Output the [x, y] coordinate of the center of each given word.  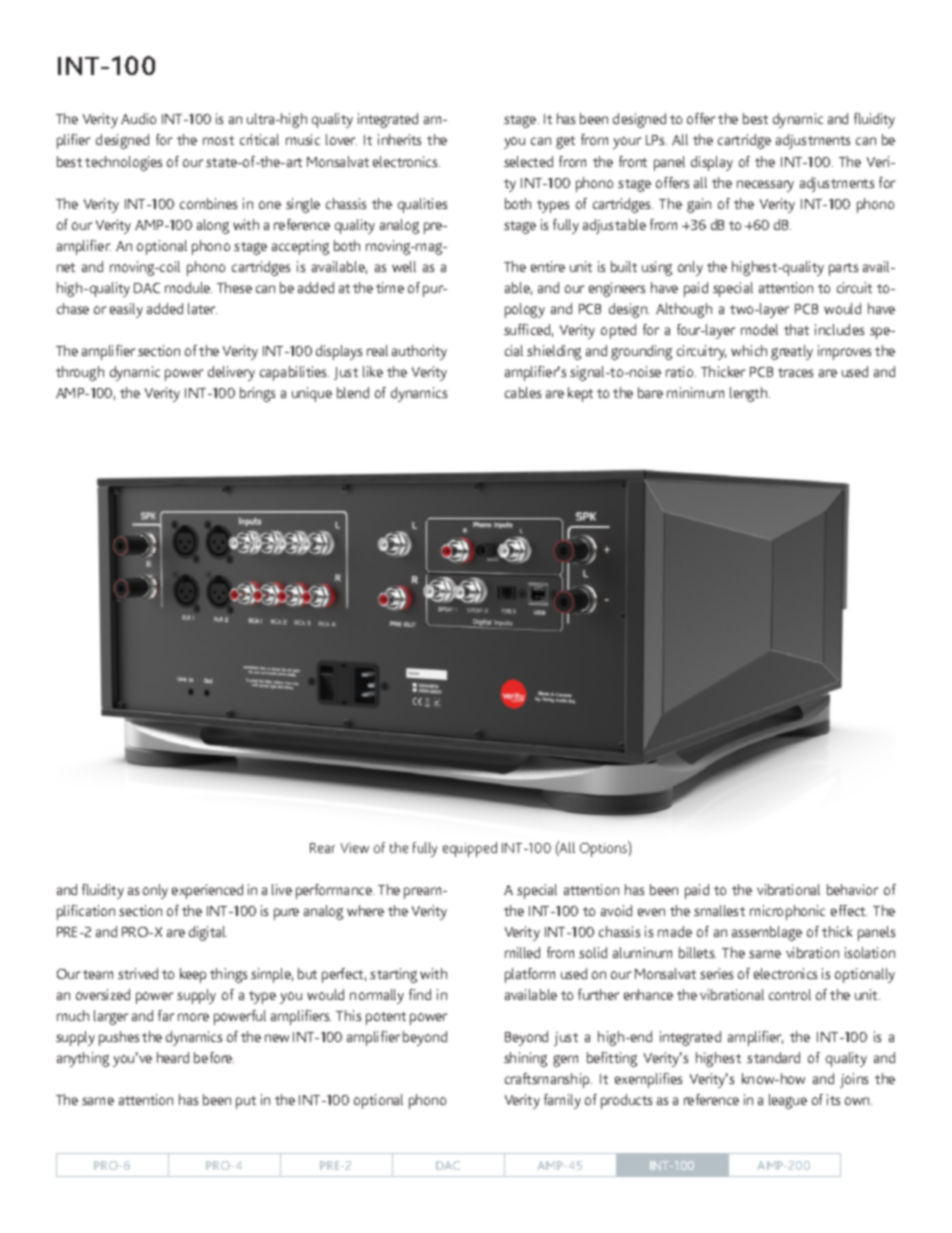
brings [257, 394]
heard [173, 1057]
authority [419, 352]
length [750, 394]
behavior [852, 889]
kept [580, 394]
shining [525, 1059]
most [218, 140]
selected [528, 161]
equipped [470, 849]
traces [795, 372]
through [80, 373]
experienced [207, 891]
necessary [765, 186]
